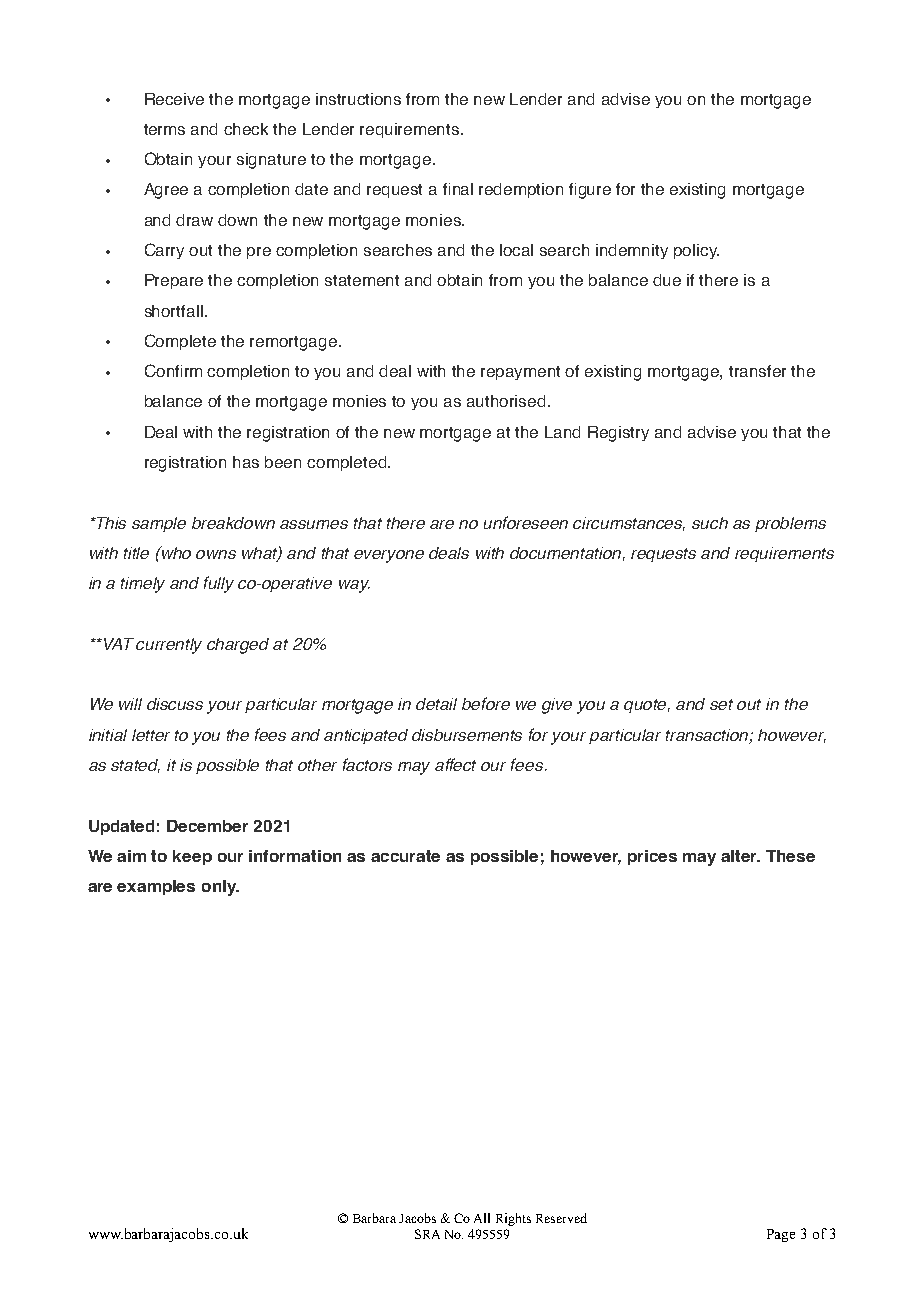 This screenshot has height=1308, width=924. What do you see at coordinates (521, 190) in the screenshot?
I see `redemption` at bounding box center [521, 190].
